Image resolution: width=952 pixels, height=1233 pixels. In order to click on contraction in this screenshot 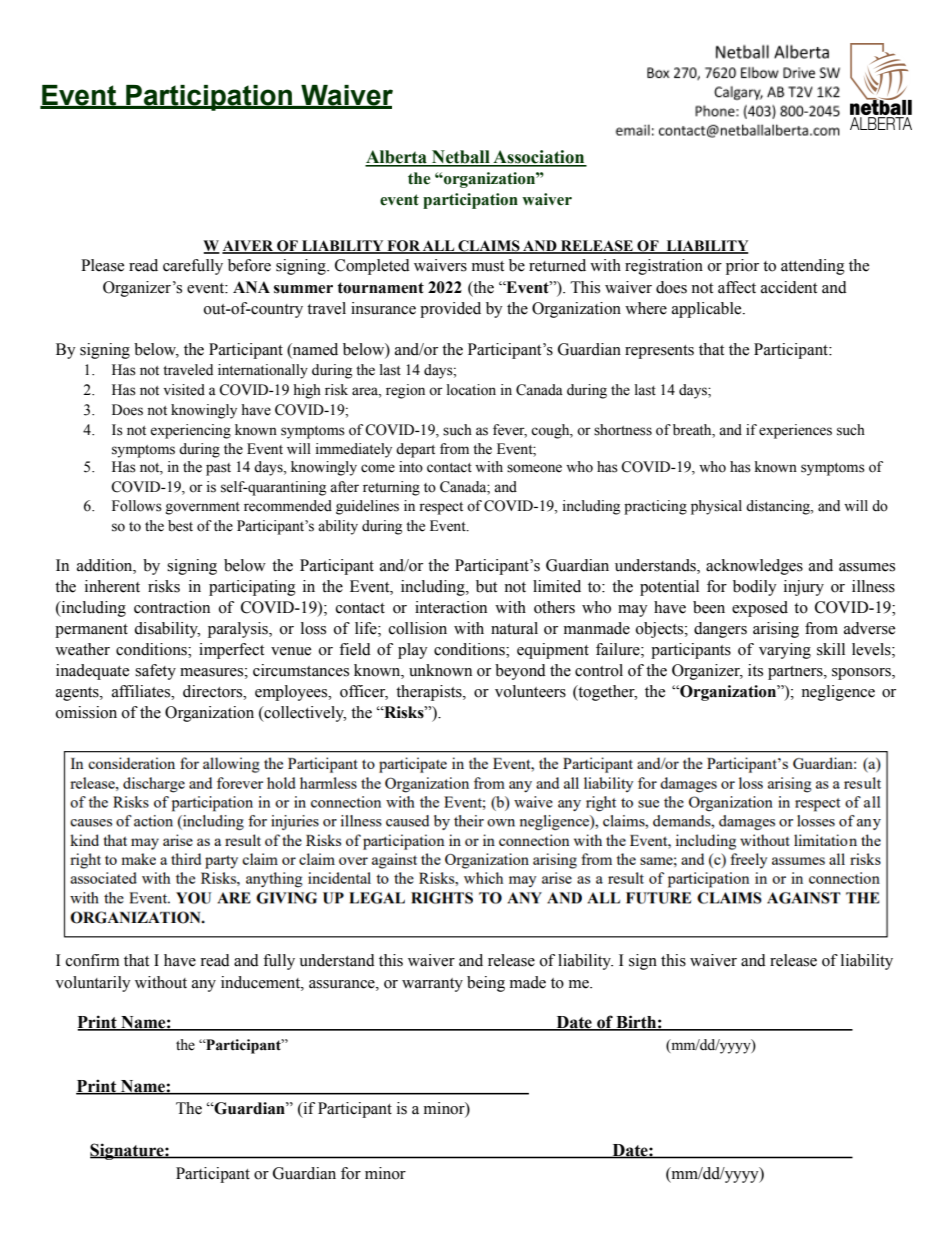, I will do `click(172, 607)`.
